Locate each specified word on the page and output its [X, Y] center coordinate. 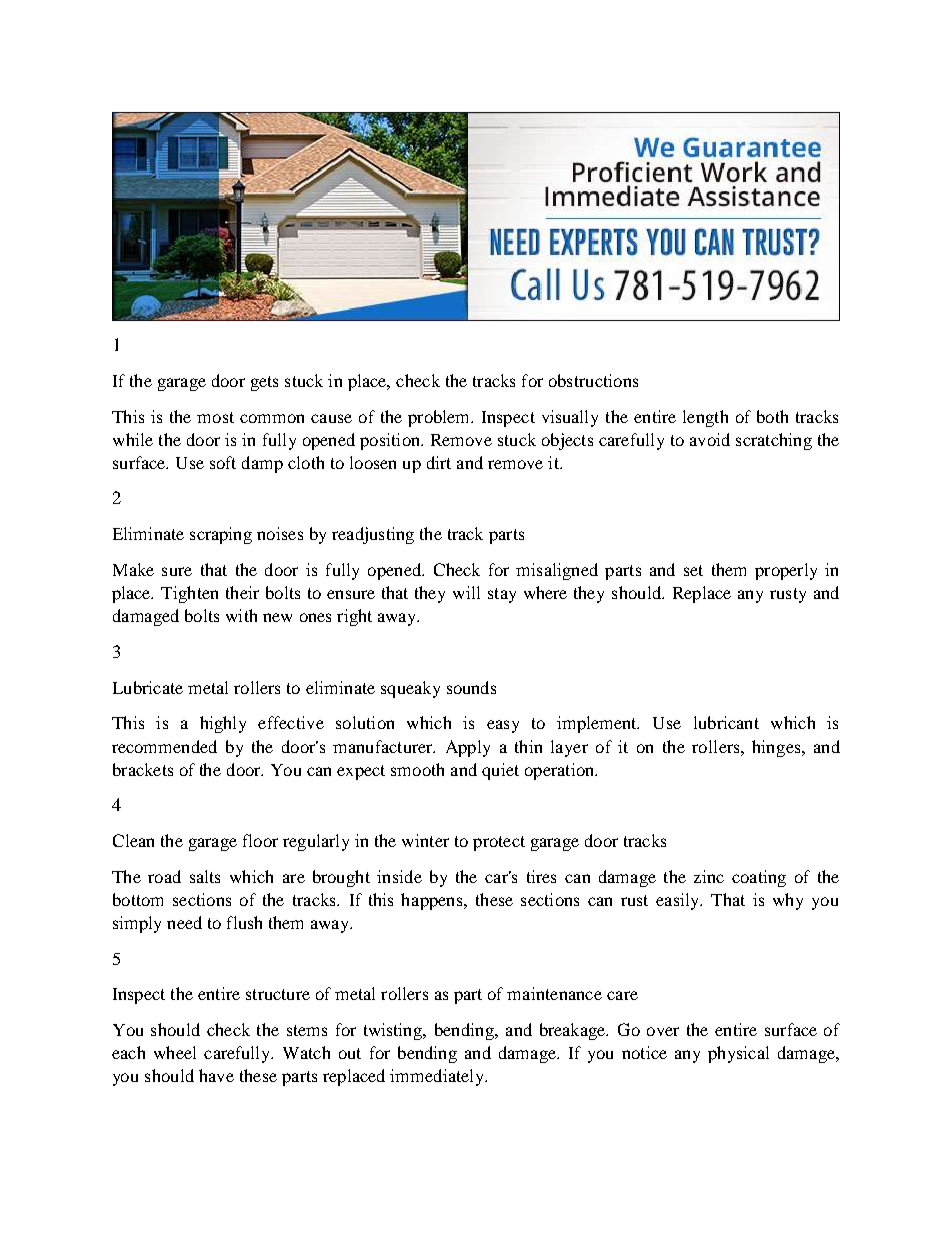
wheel [175, 1052]
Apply [468, 748]
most [215, 417]
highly [223, 724]
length [705, 418]
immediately [438, 1077]
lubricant [726, 722]
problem [440, 418]
